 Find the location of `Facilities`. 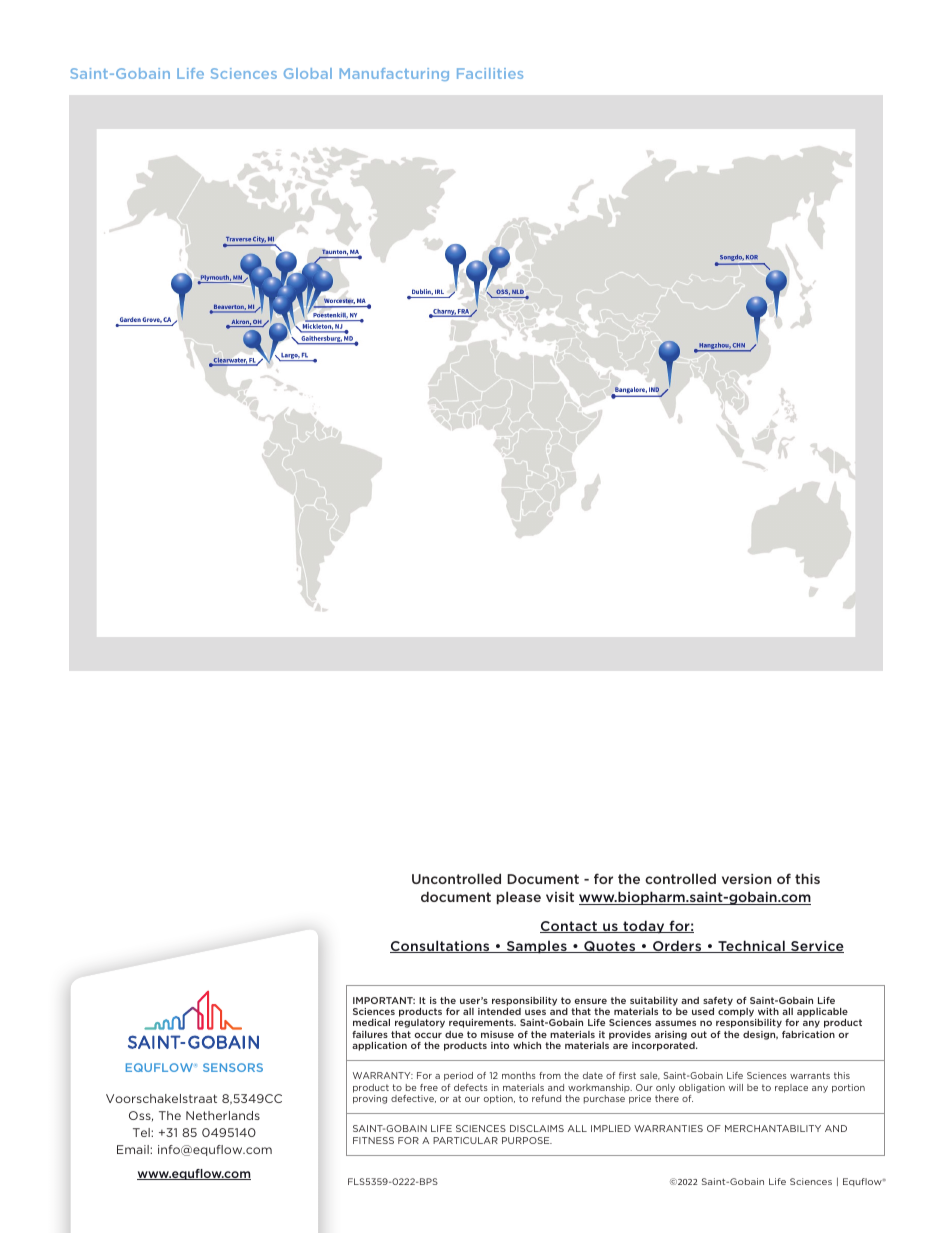

Facilities is located at coordinates (490, 73).
